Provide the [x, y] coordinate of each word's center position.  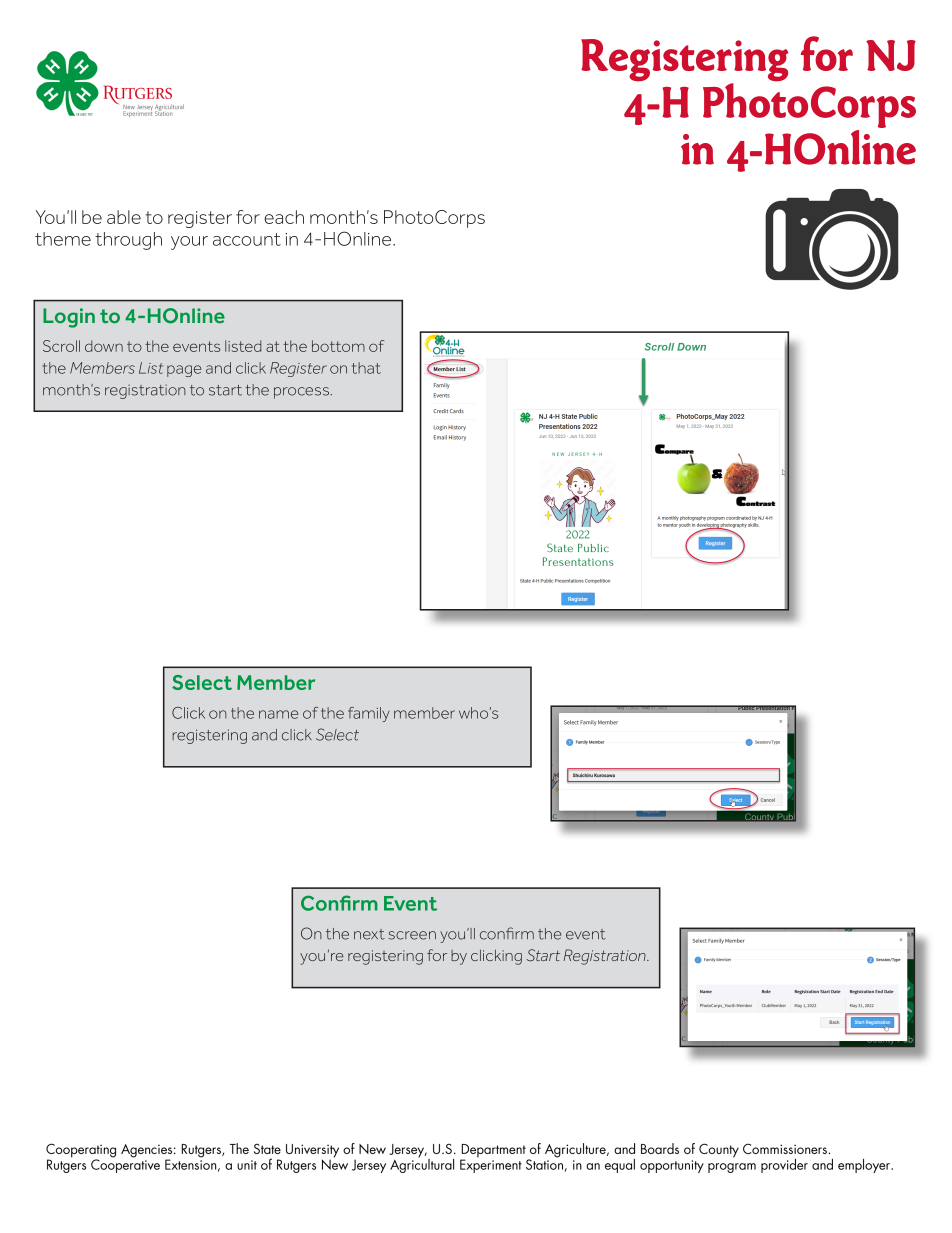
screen [412, 935]
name [278, 714]
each [284, 217]
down [104, 346]
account [247, 239]
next [369, 934]
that [366, 368]
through [128, 241]
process [301, 393]
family [369, 714]
